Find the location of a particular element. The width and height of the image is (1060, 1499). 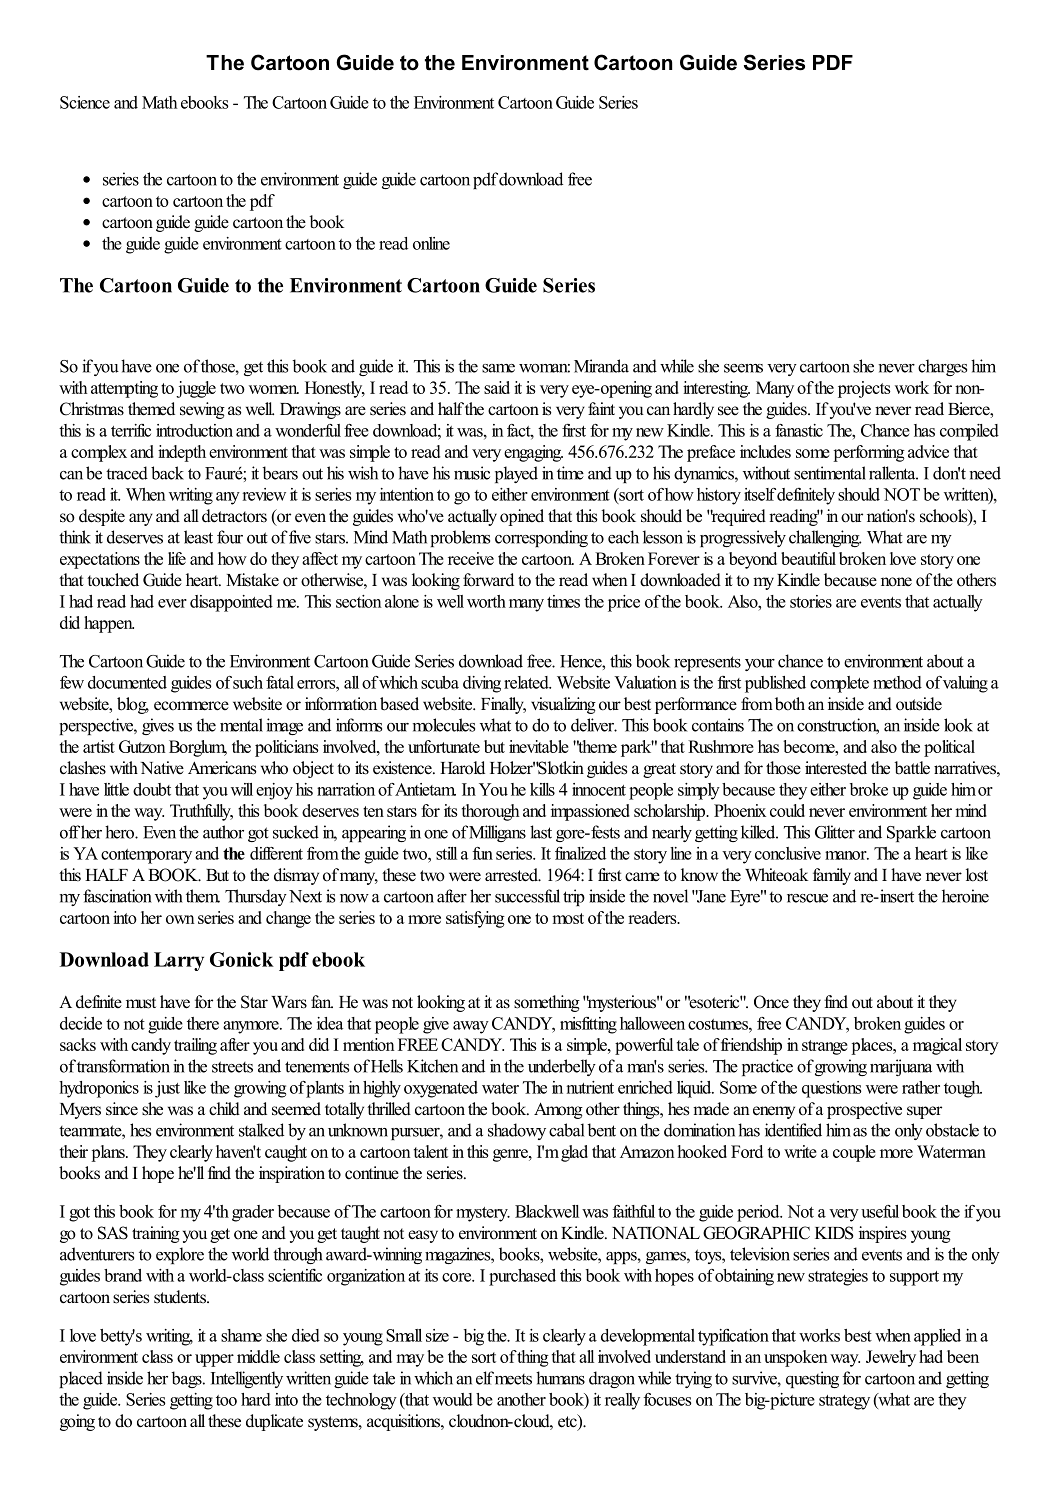

online is located at coordinates (431, 243).
